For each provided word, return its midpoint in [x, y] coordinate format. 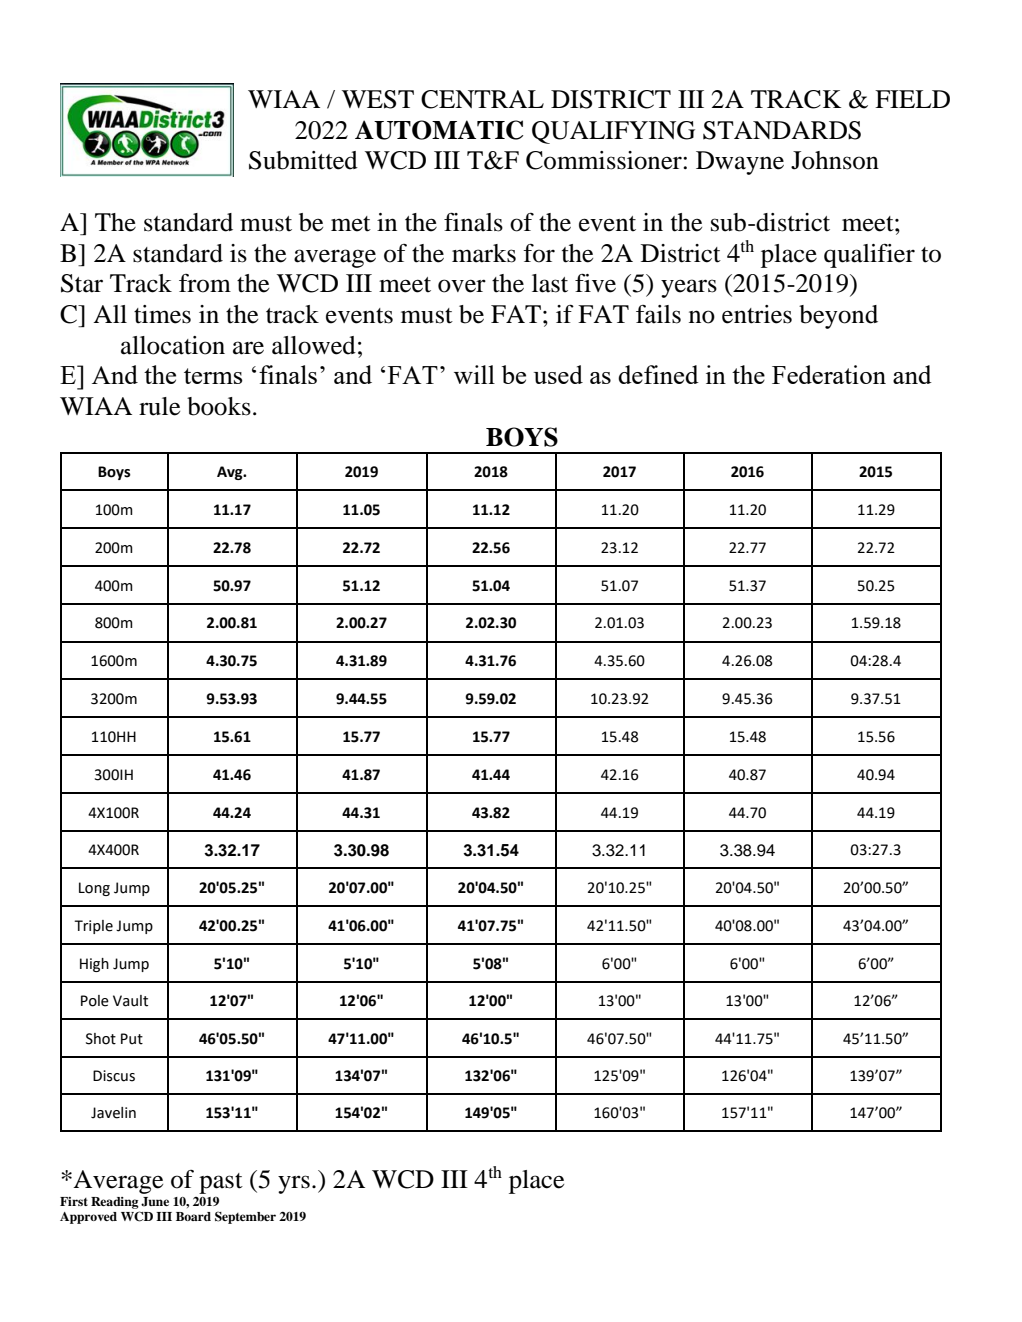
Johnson [835, 160]
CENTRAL [482, 99]
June [155, 1202]
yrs [294, 1184]
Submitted [303, 160]
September [245, 1217]
